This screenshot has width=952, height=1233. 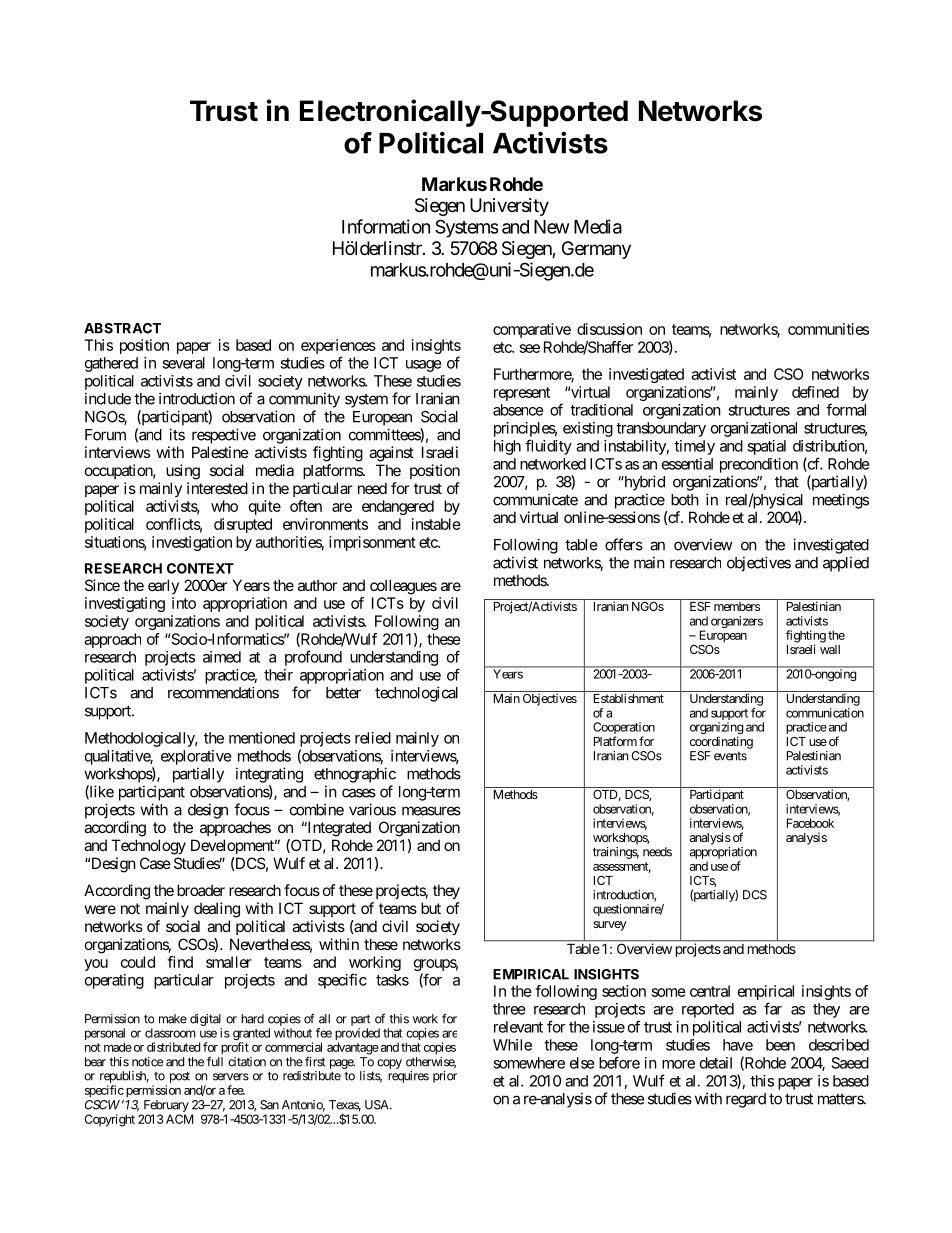 What do you see at coordinates (180, 1077) in the screenshot?
I see `post` at bounding box center [180, 1077].
